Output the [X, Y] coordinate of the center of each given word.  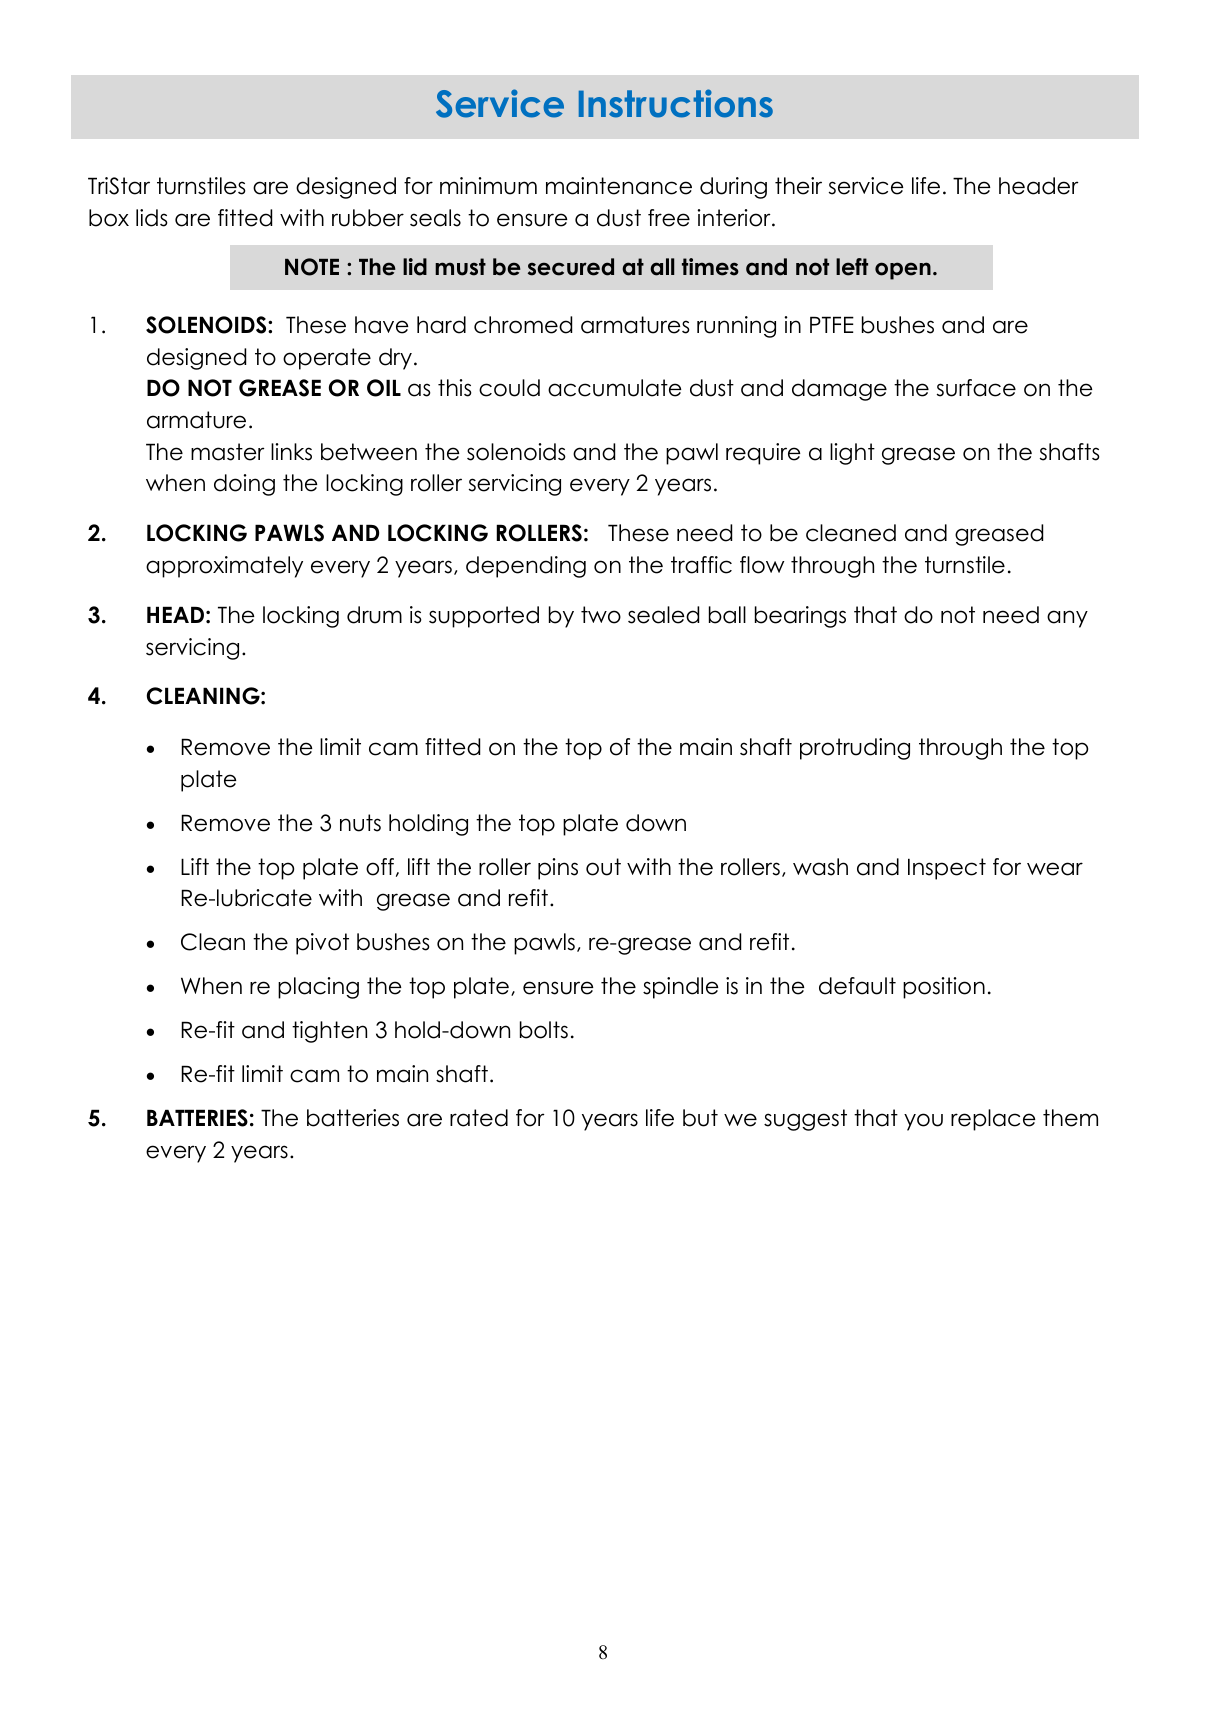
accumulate [615, 388]
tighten [329, 1032]
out [603, 867]
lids [152, 218]
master [227, 452]
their [798, 186]
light [852, 454]
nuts [360, 823]
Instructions [676, 103]
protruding [855, 749]
